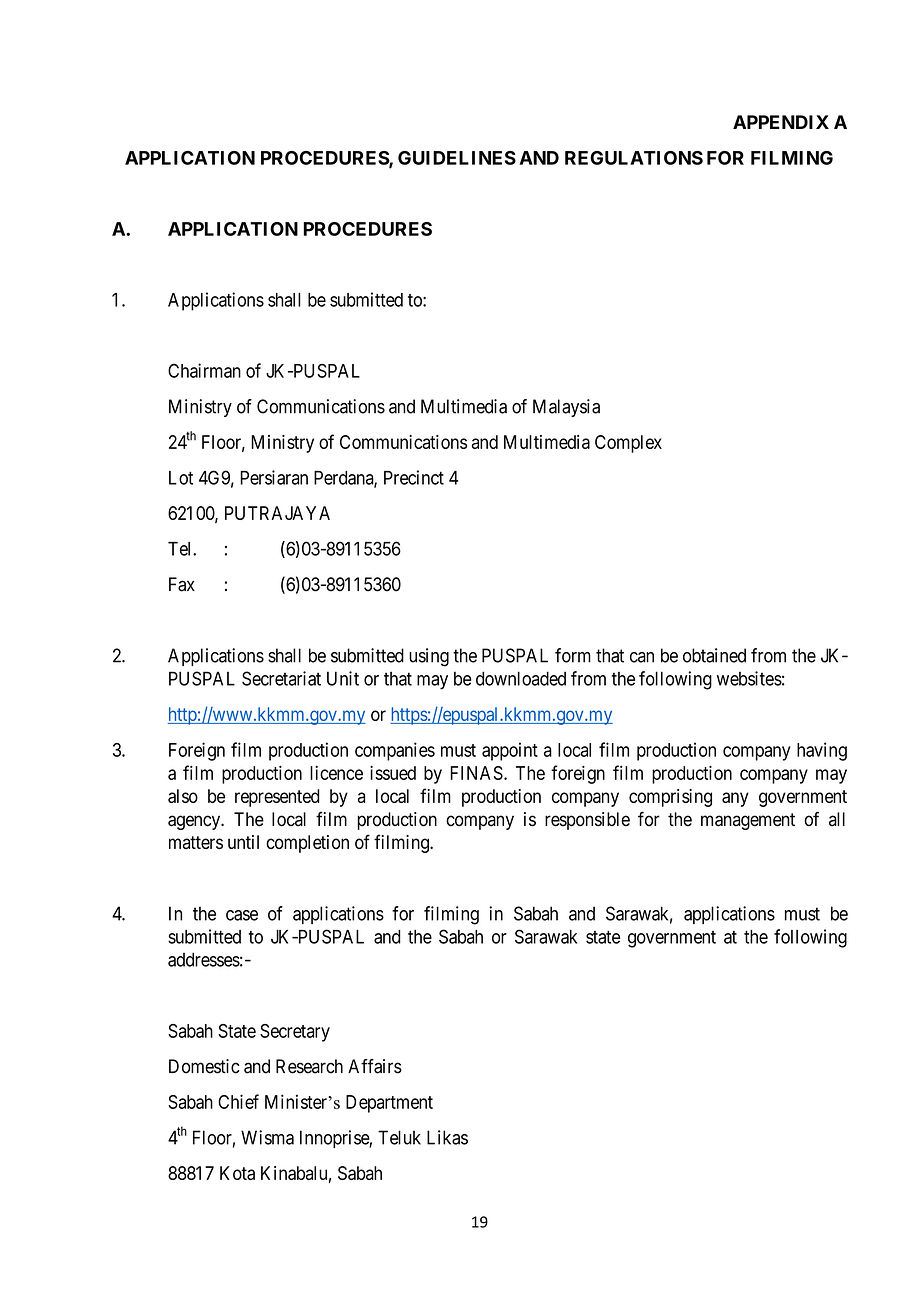  What do you see at coordinates (204, 370) in the image?
I see `Chairman` at bounding box center [204, 370].
